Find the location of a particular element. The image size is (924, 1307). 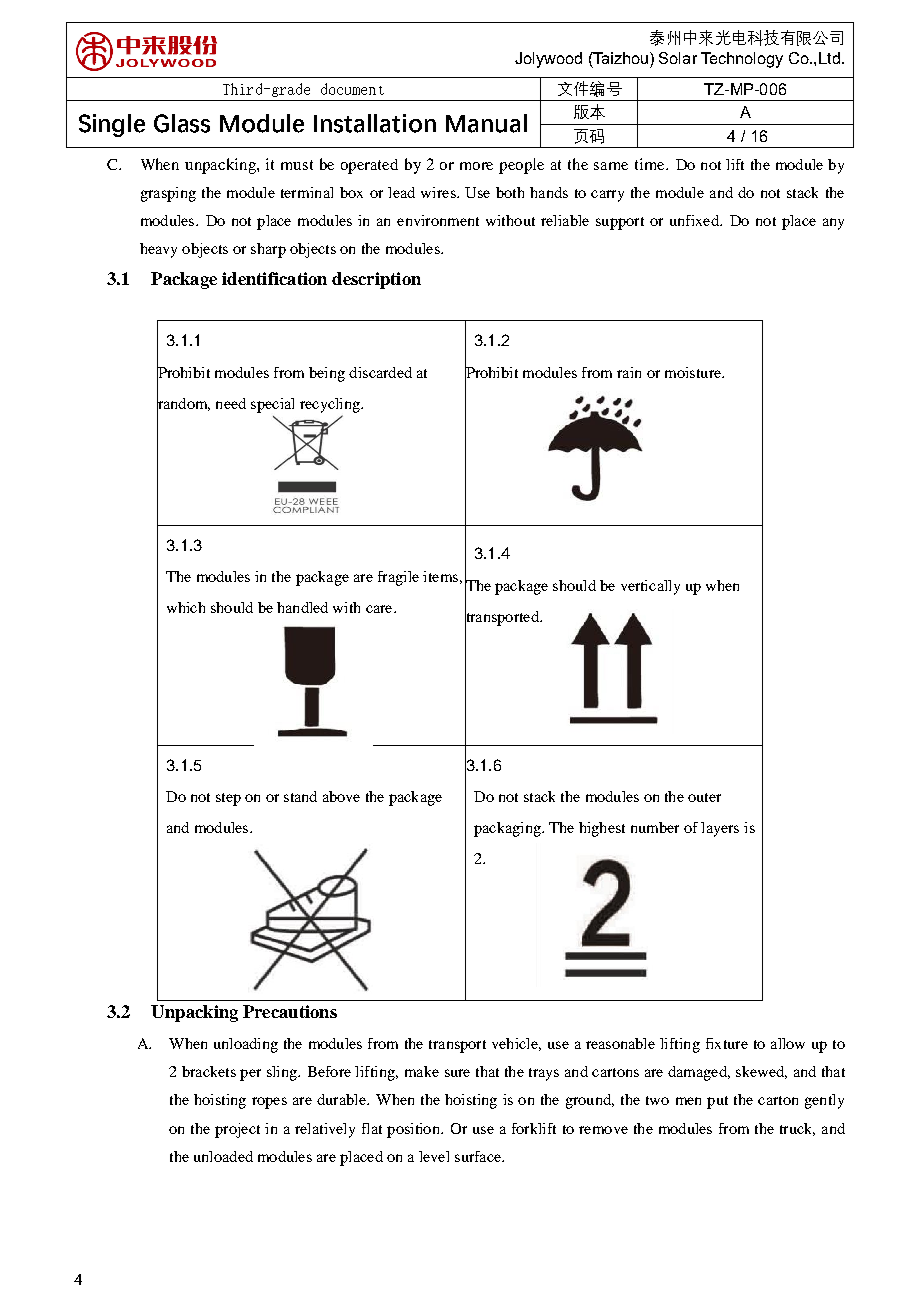

packaging is located at coordinates (508, 829).
